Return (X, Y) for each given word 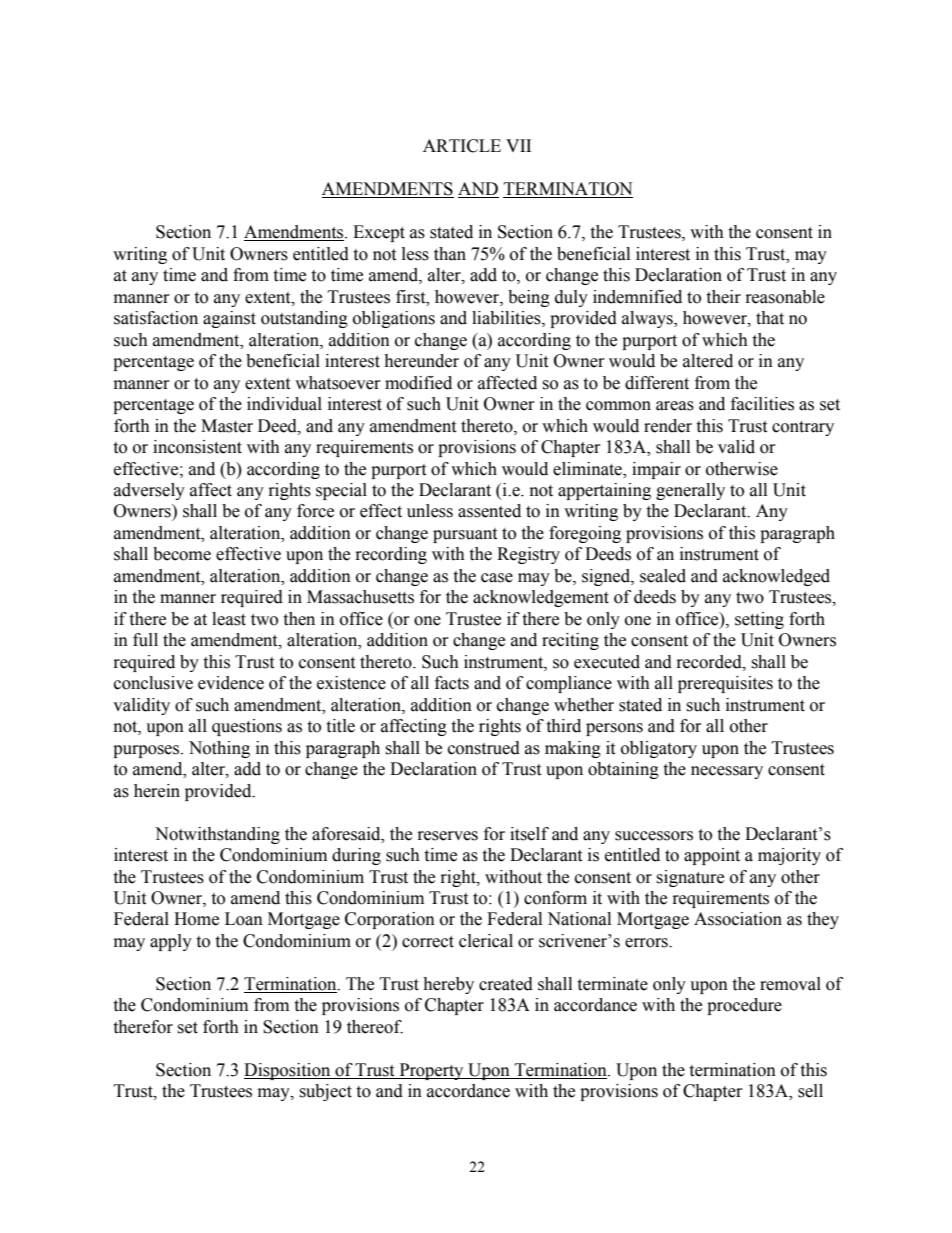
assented (489, 511)
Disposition (288, 1071)
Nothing (219, 749)
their (723, 297)
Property (431, 1071)
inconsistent (197, 447)
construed (484, 748)
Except (379, 233)
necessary (727, 772)
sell (810, 1091)
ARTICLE (462, 146)
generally (690, 491)
